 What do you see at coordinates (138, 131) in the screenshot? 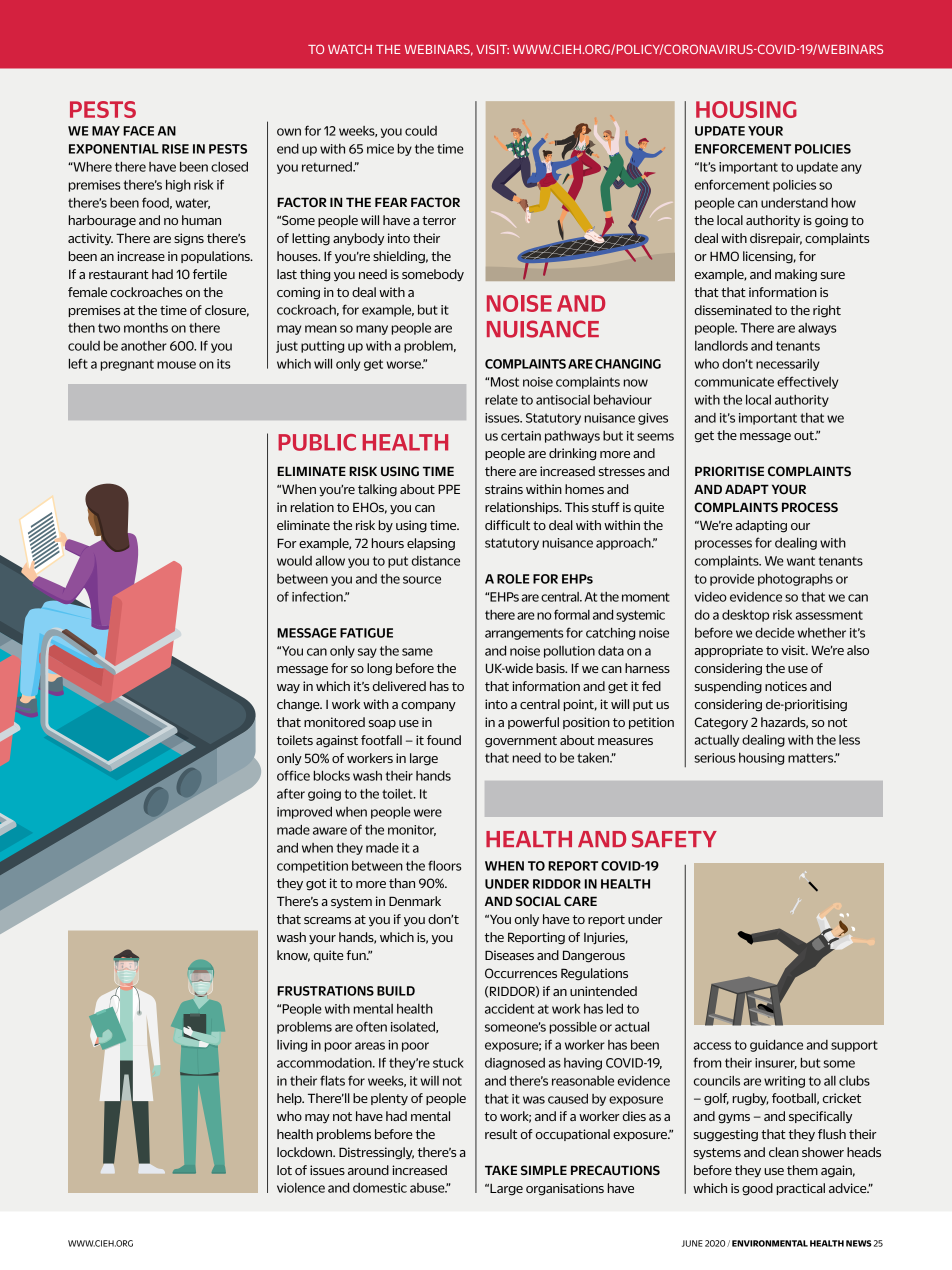
I see `FACE` at bounding box center [138, 131].
